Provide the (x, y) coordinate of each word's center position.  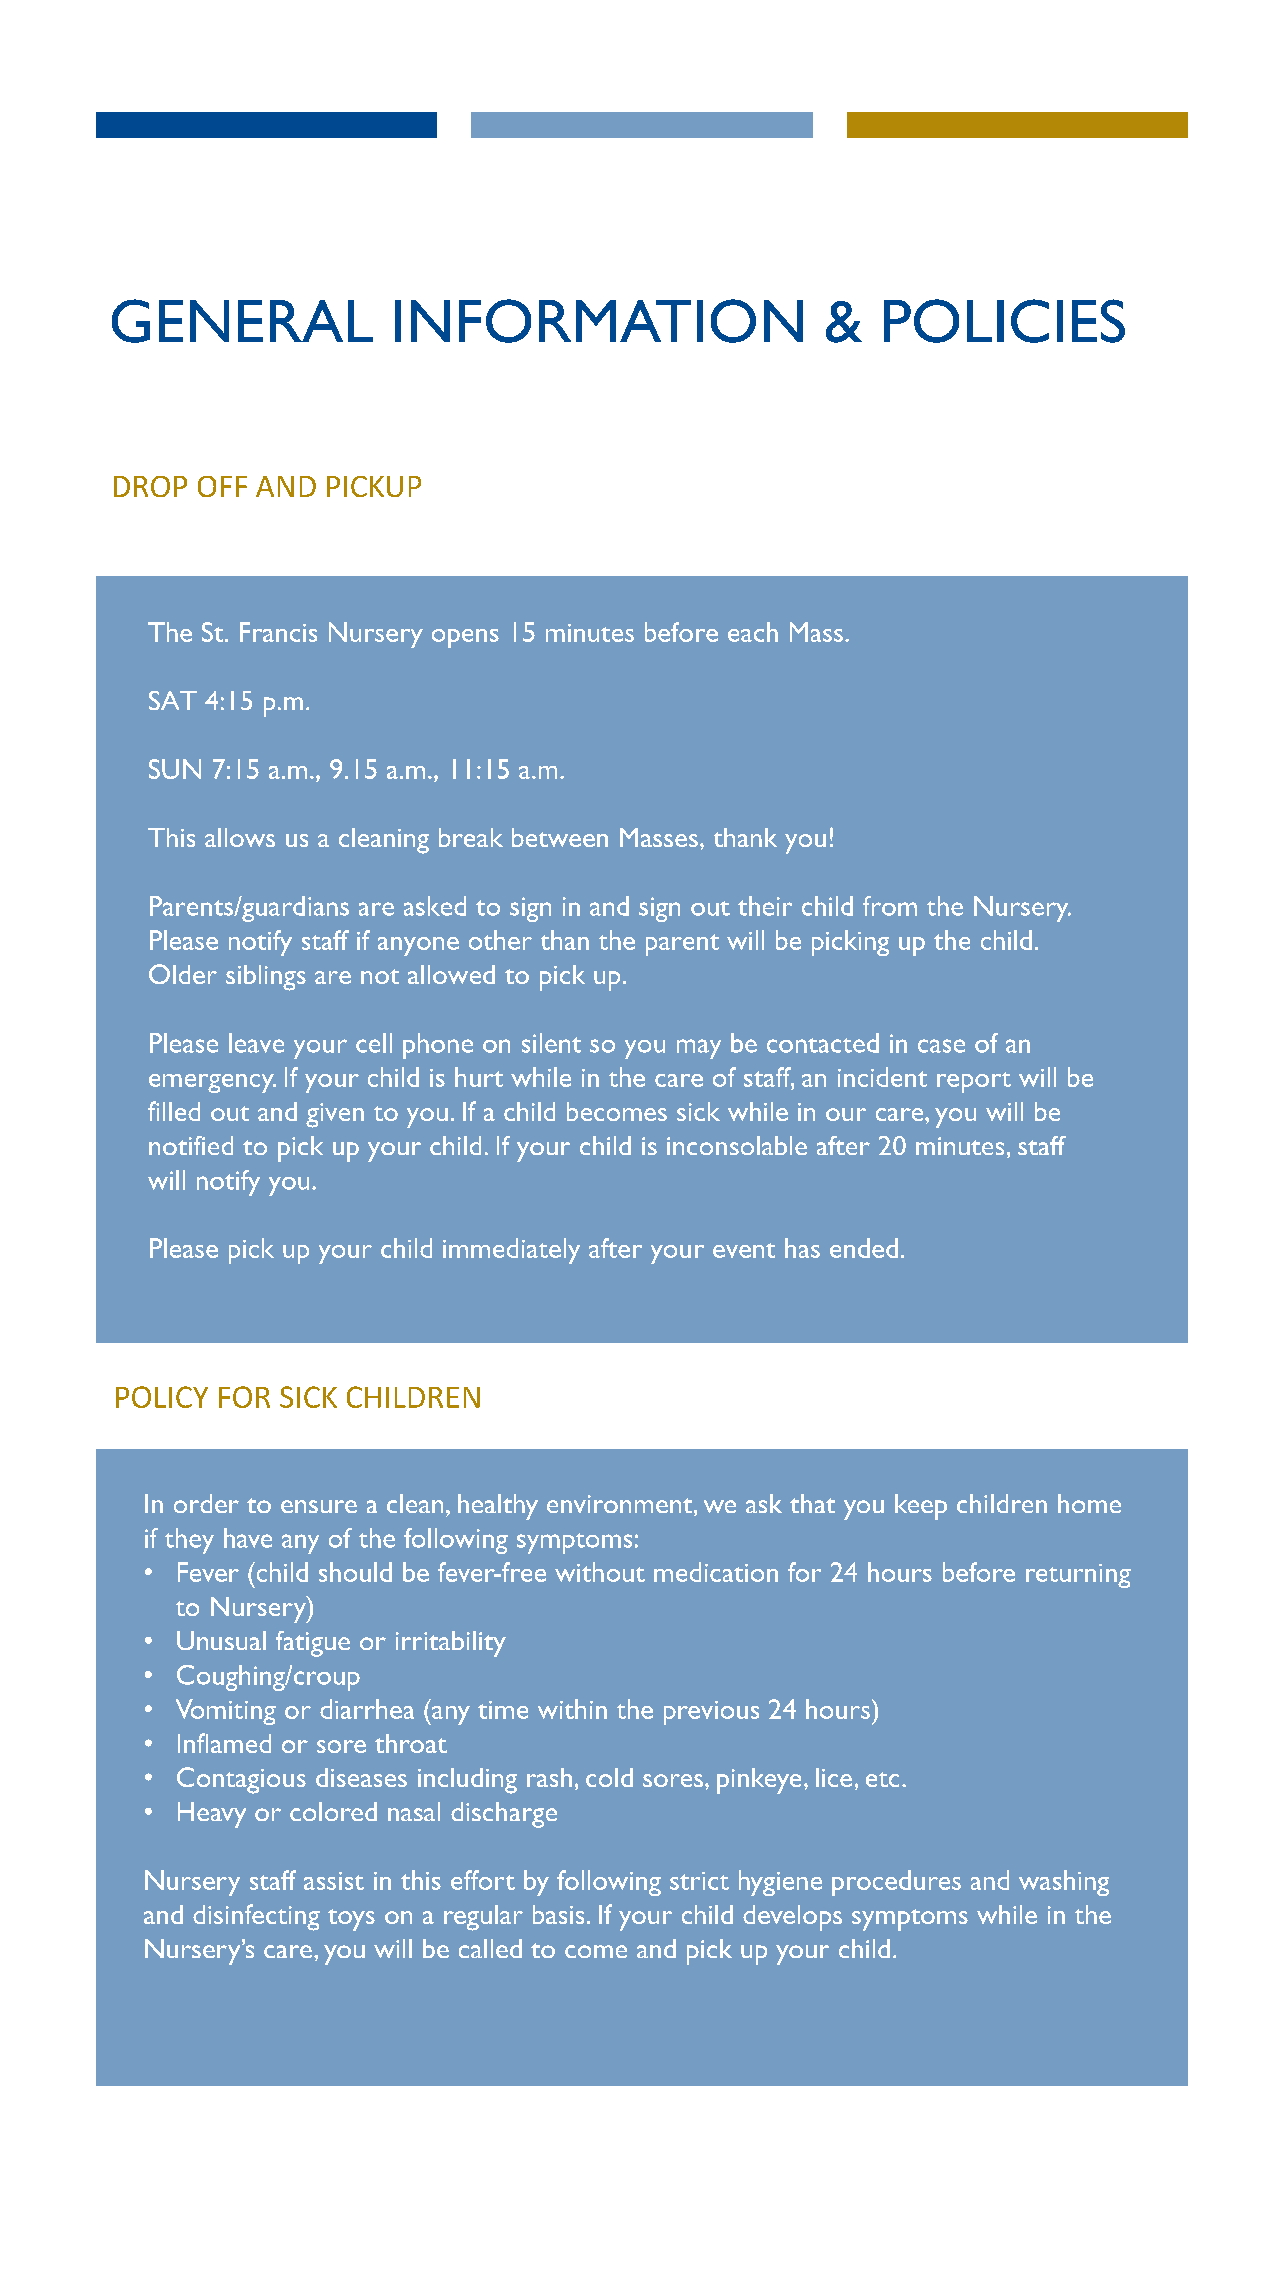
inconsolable (737, 1145)
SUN (175, 769)
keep (921, 1507)
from (890, 906)
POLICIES (1004, 321)
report (974, 1082)
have (248, 1538)
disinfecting (256, 1917)
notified (191, 1145)
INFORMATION (599, 321)
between (560, 837)
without (600, 1572)
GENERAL (242, 321)
